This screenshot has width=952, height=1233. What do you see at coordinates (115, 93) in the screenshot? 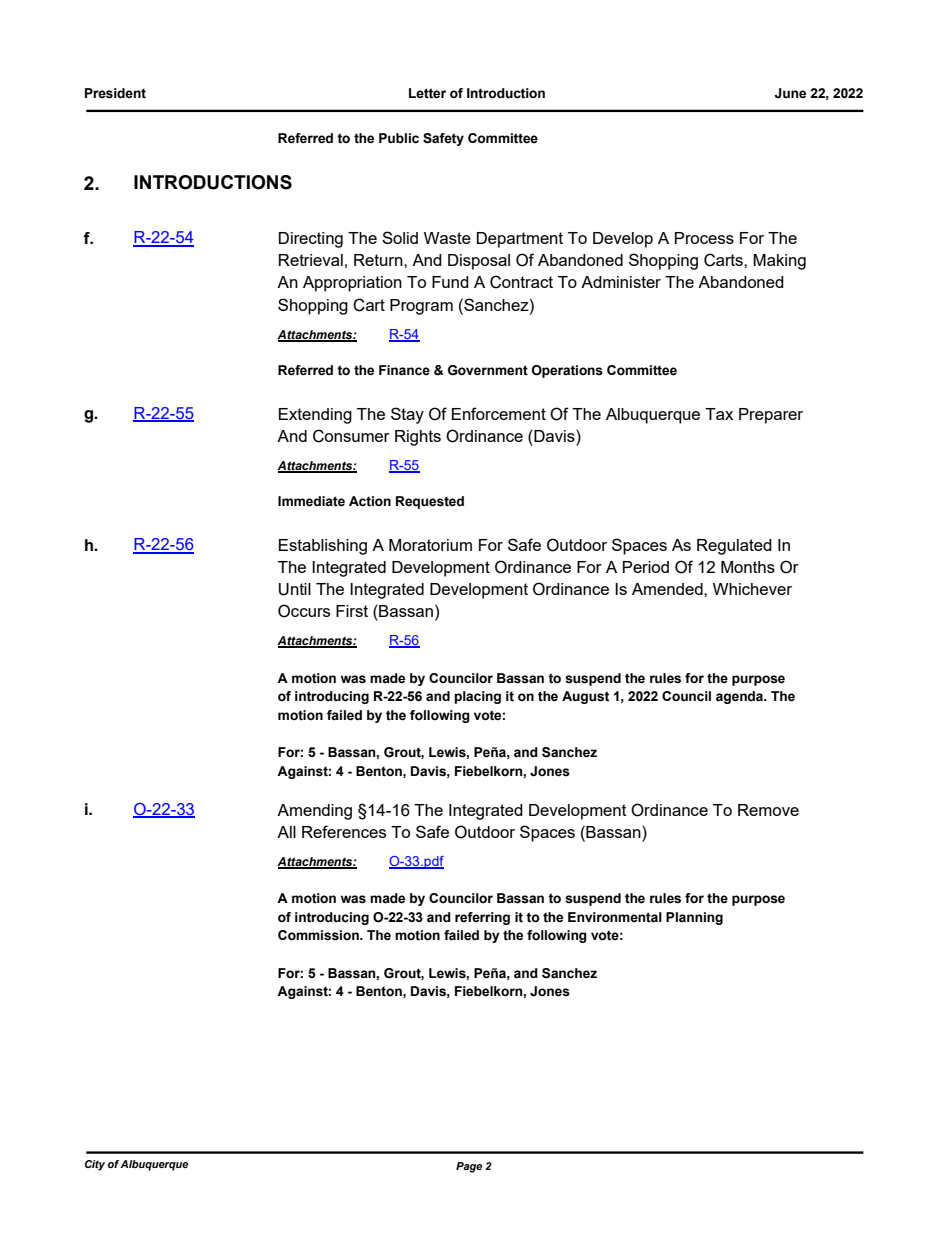
I see `President` at bounding box center [115, 93].
